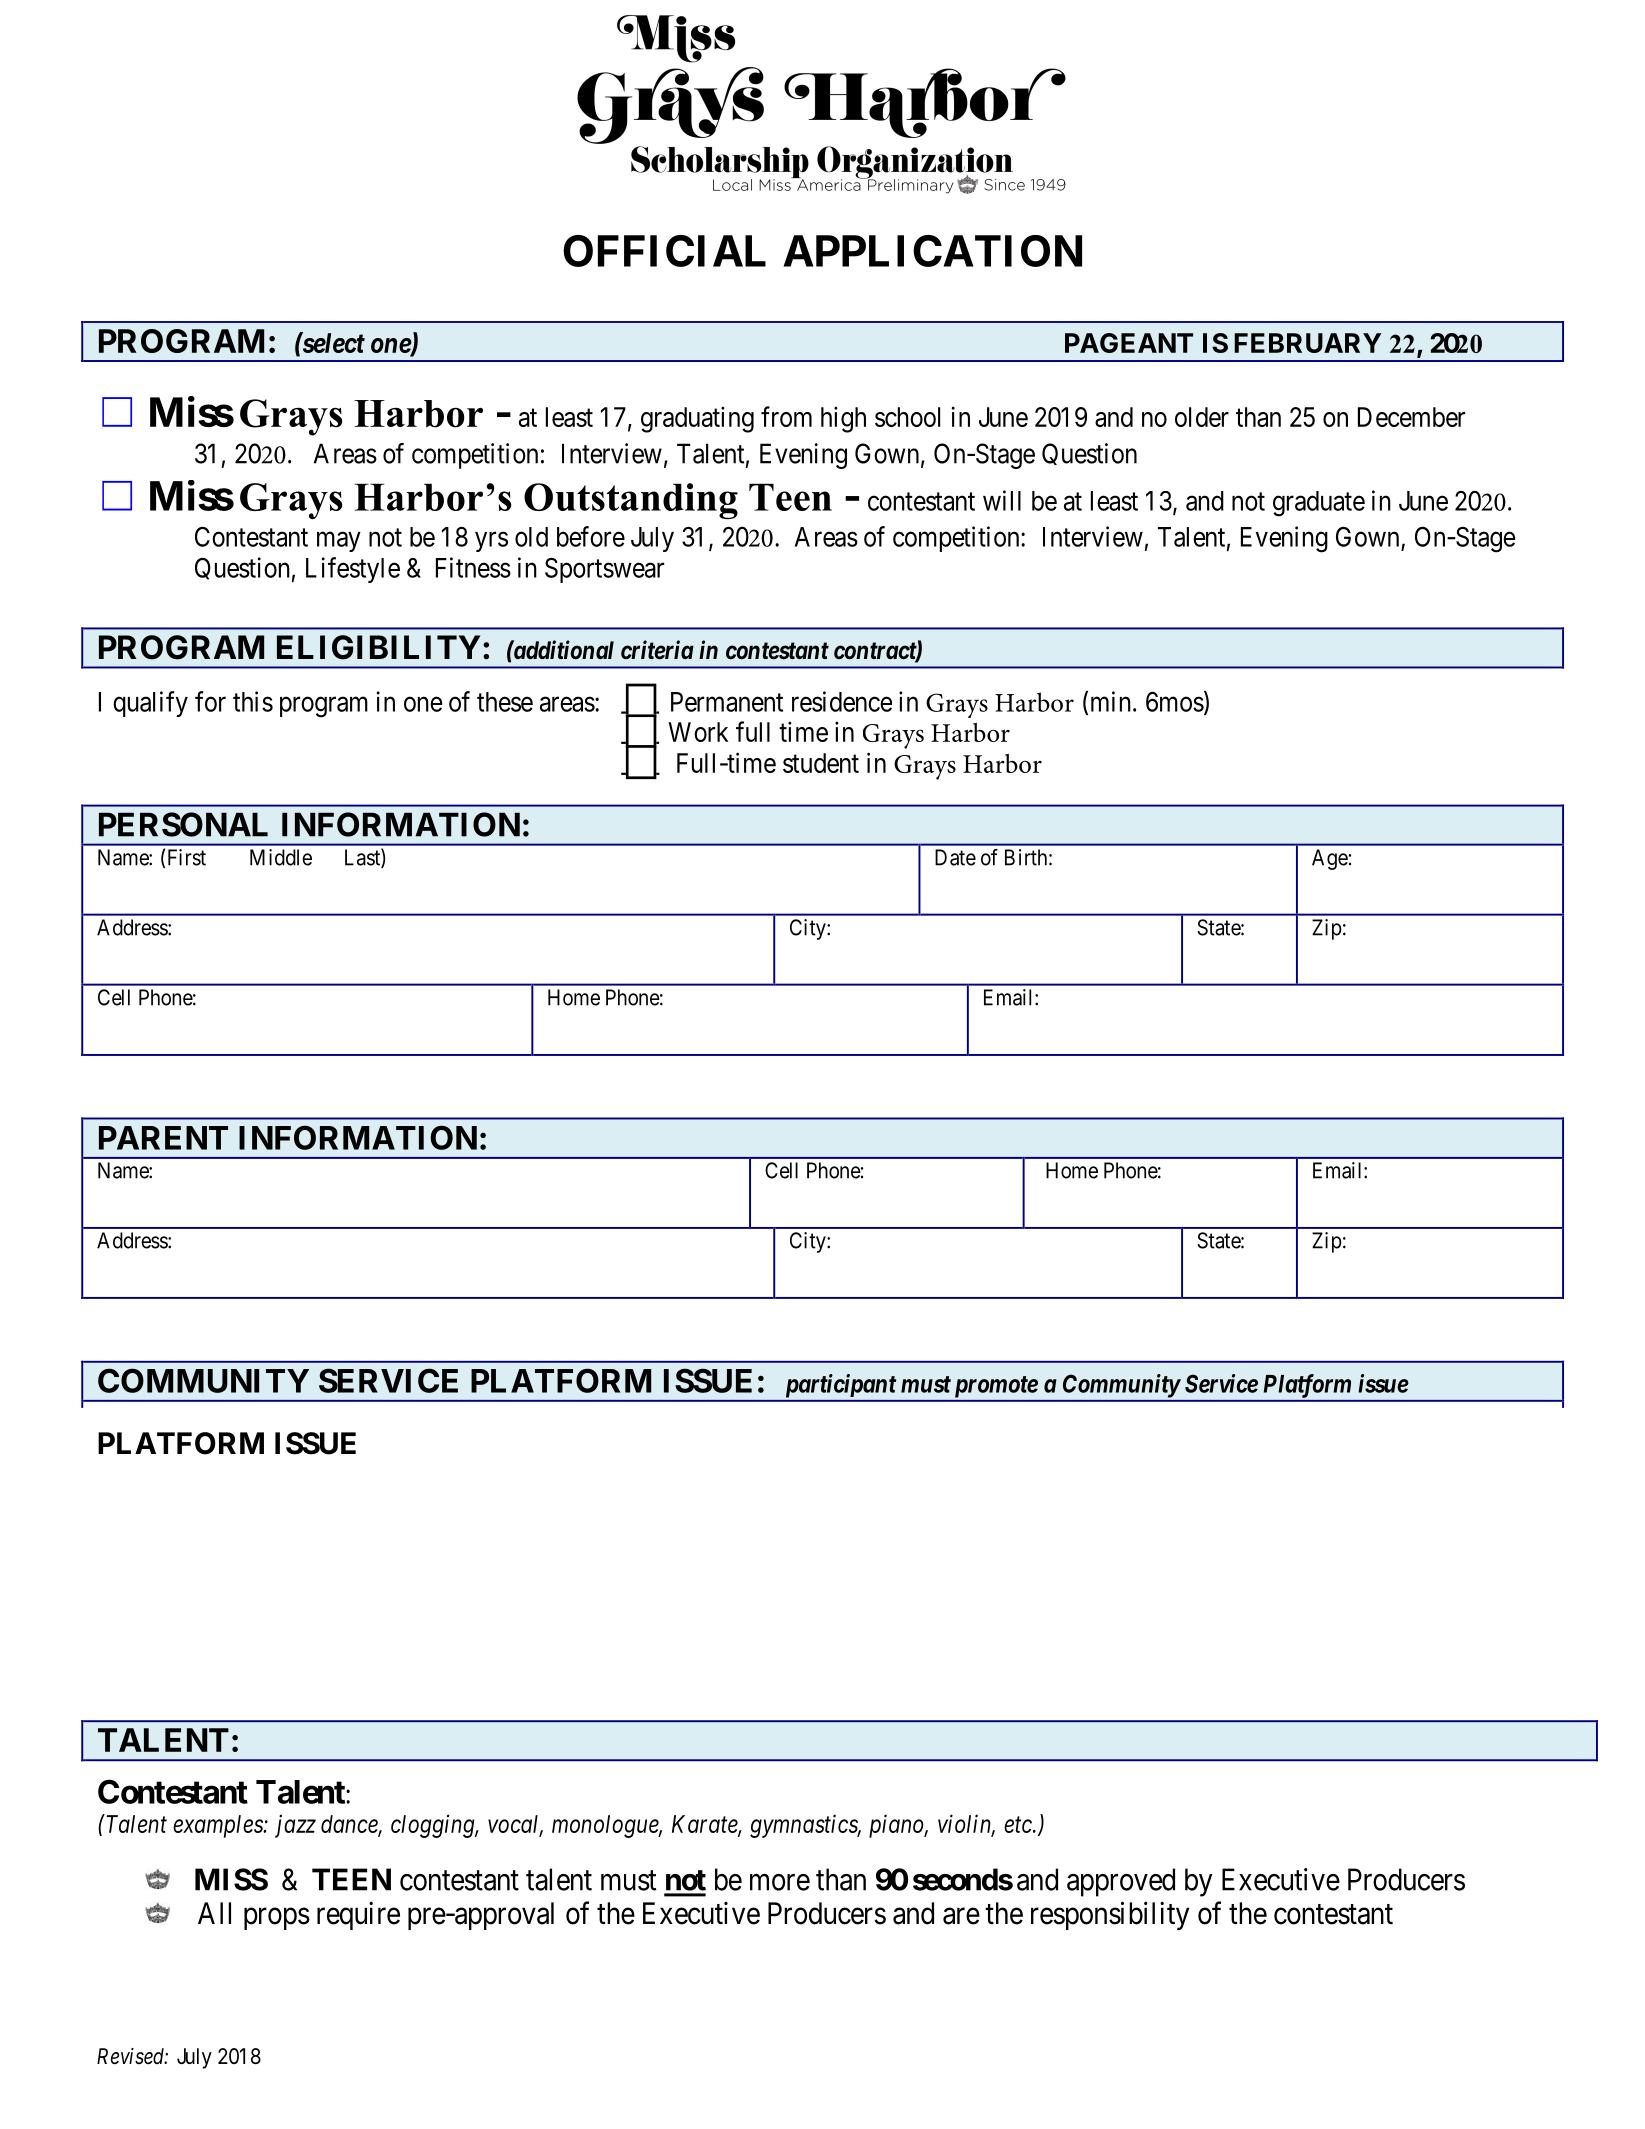  What do you see at coordinates (727, 702) in the image?
I see `Permanent` at bounding box center [727, 702].
